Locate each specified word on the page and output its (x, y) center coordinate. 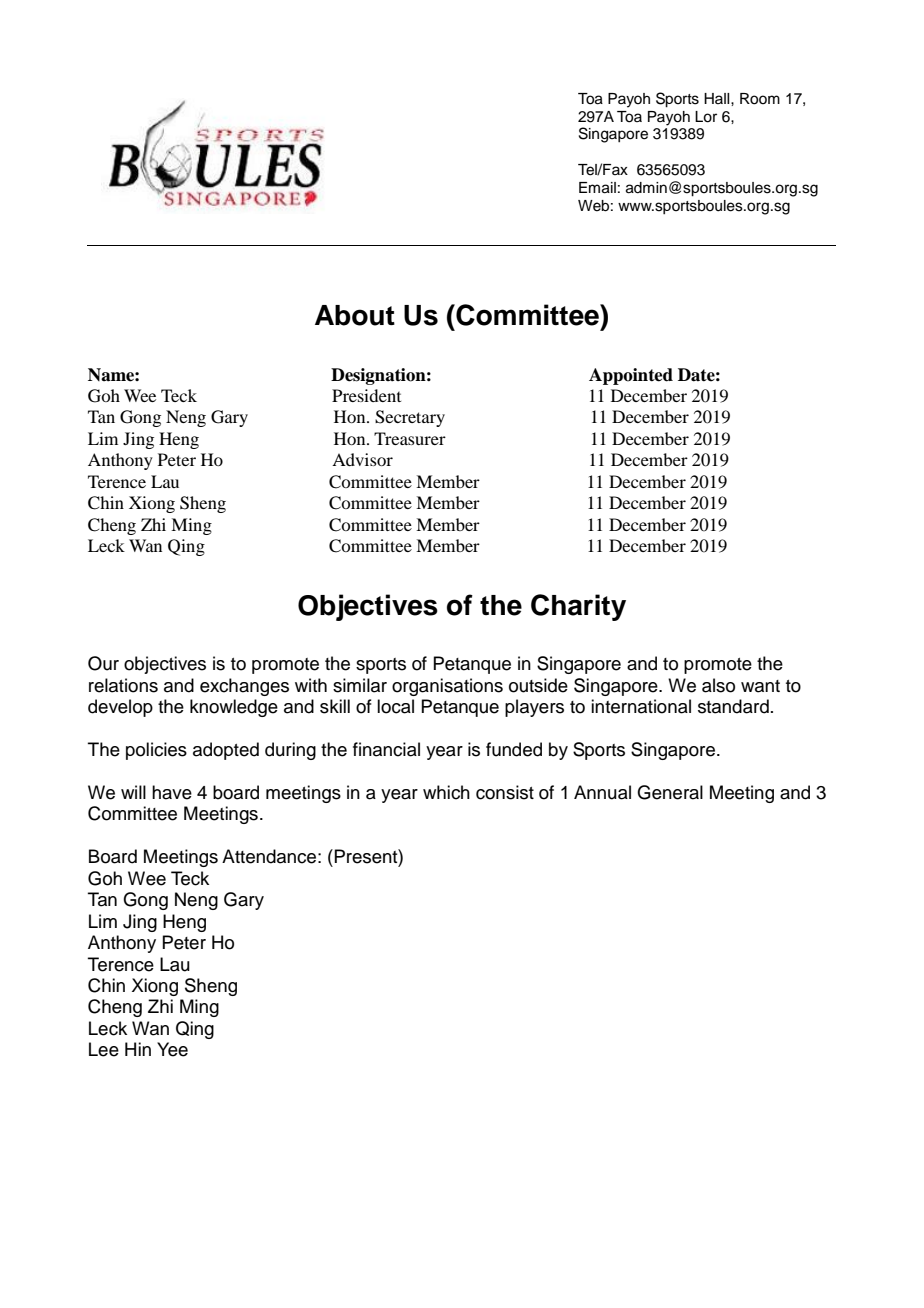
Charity (578, 607)
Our (103, 663)
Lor (706, 117)
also (718, 685)
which (446, 792)
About (355, 315)
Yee (172, 1049)
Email (597, 188)
